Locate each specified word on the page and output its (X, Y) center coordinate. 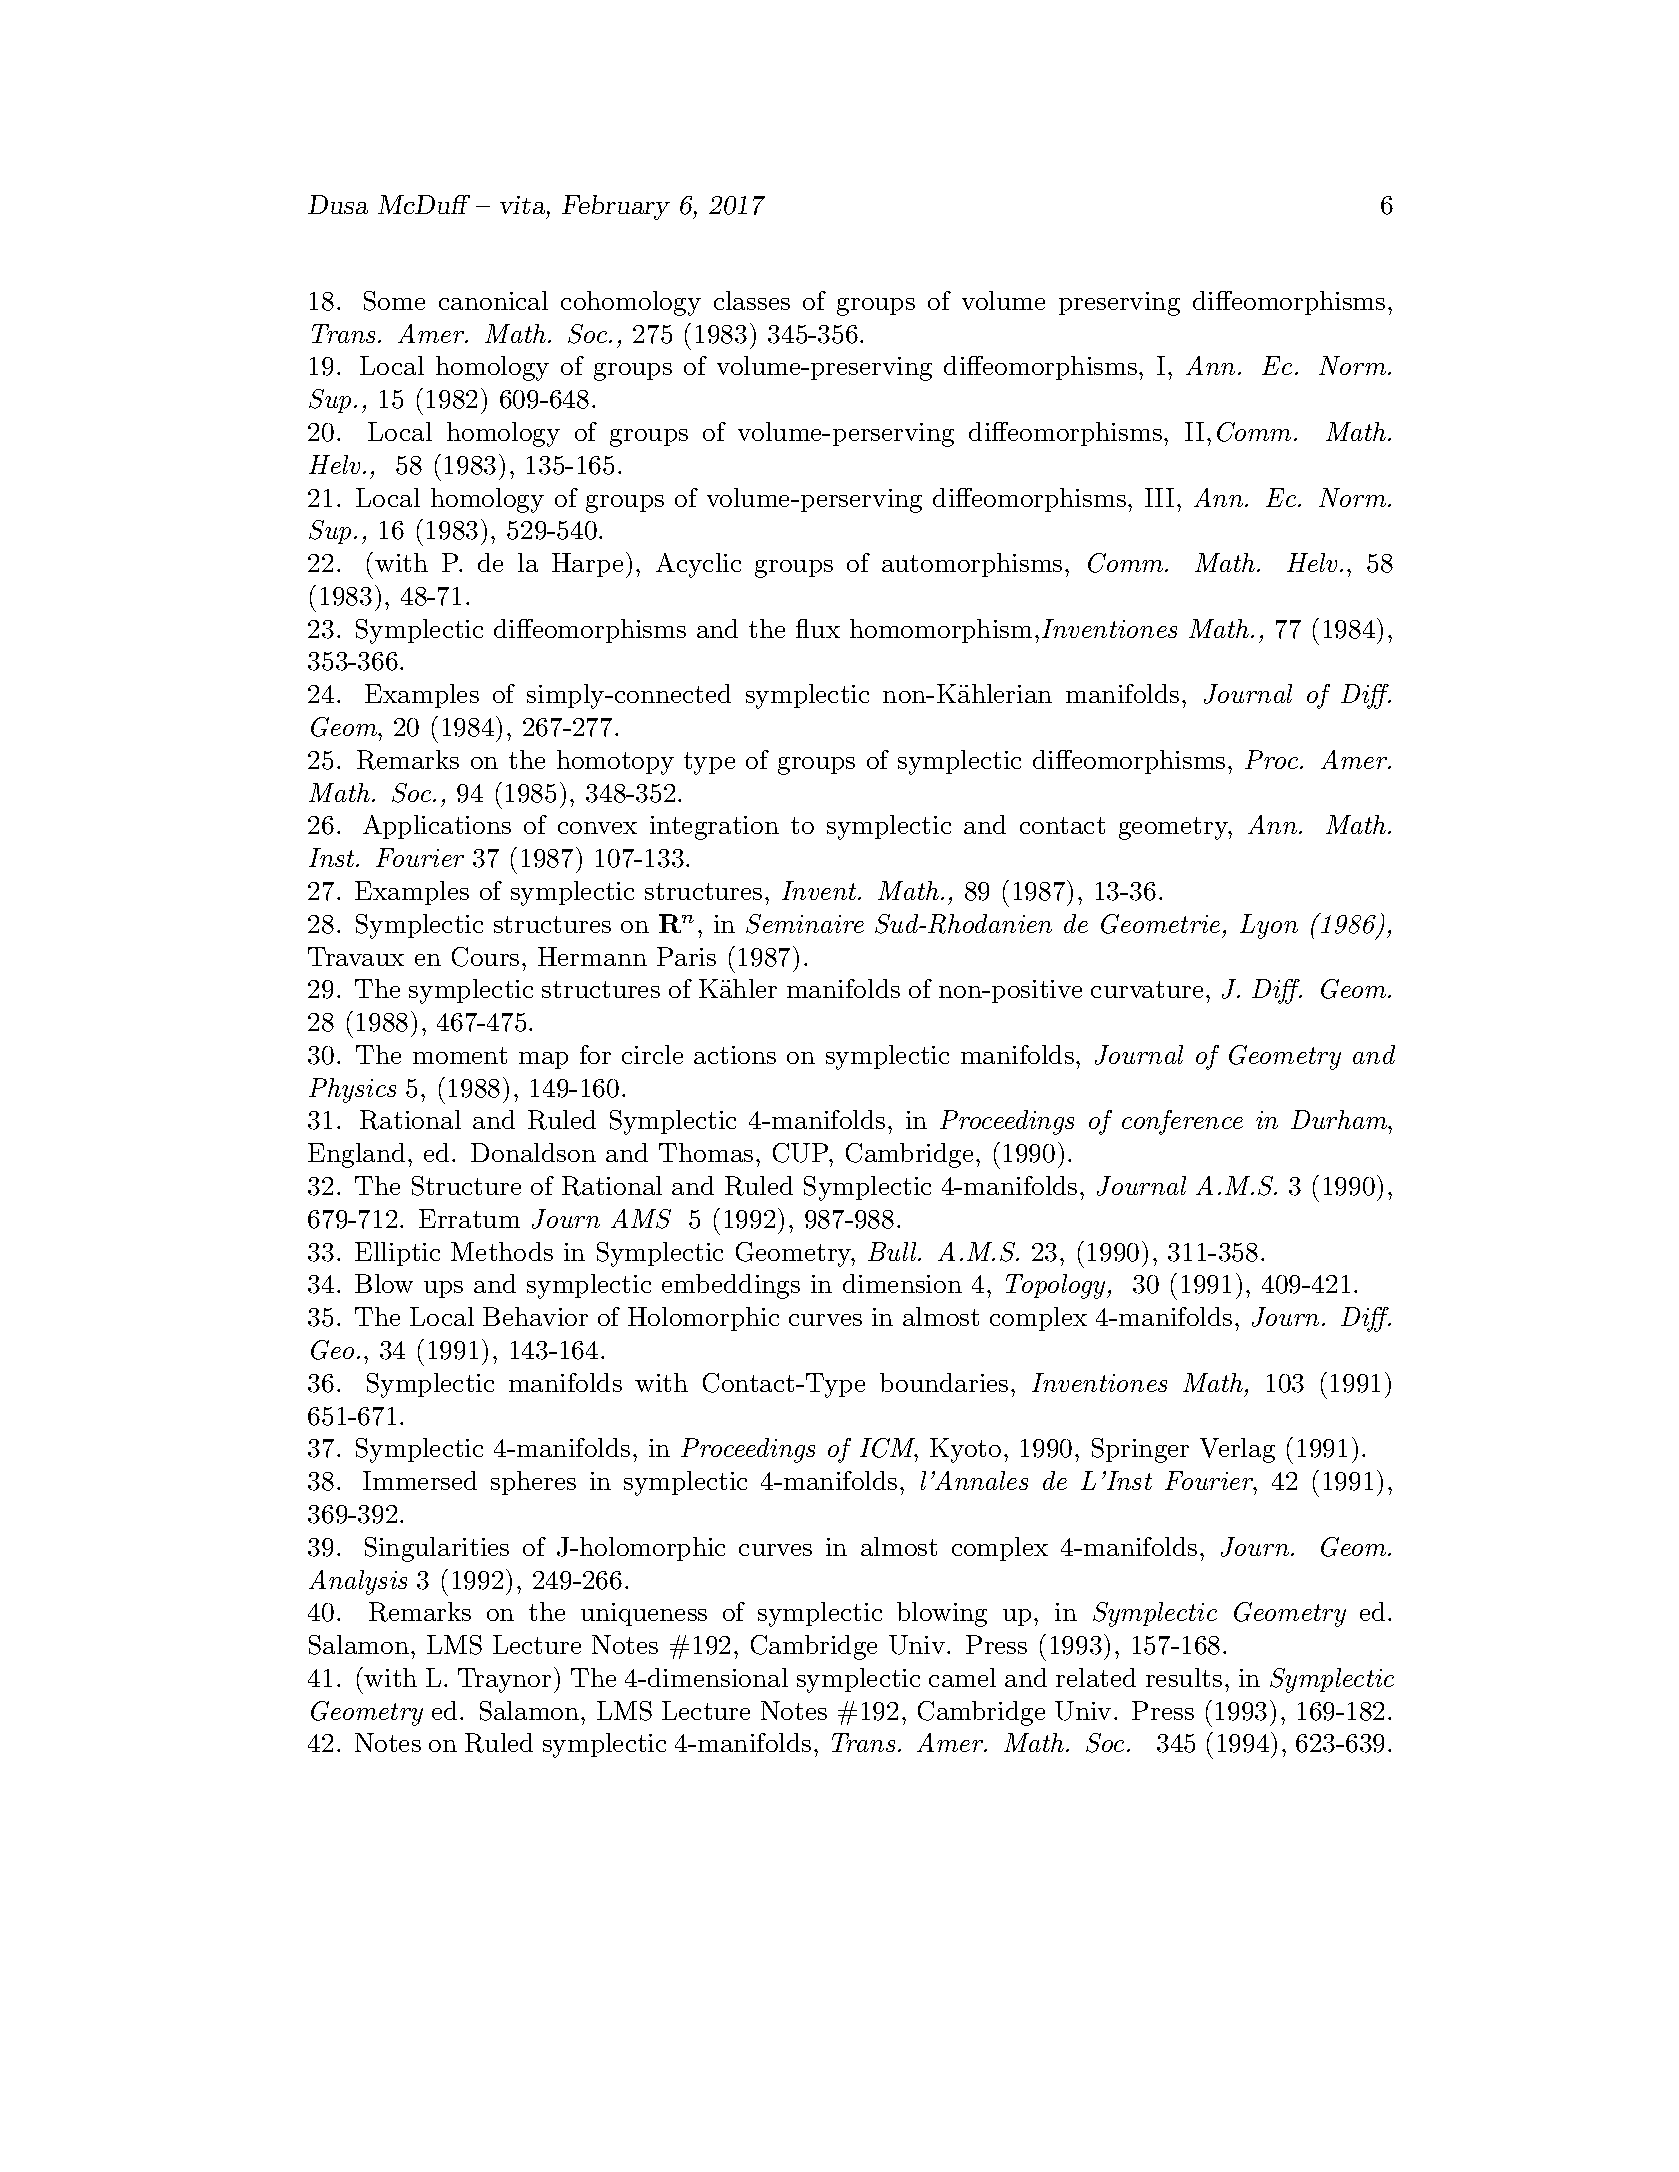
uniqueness (644, 1614)
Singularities (437, 1549)
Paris (686, 956)
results (1184, 1677)
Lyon (1269, 926)
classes (752, 300)
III (1159, 497)
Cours (485, 957)
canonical (493, 300)
